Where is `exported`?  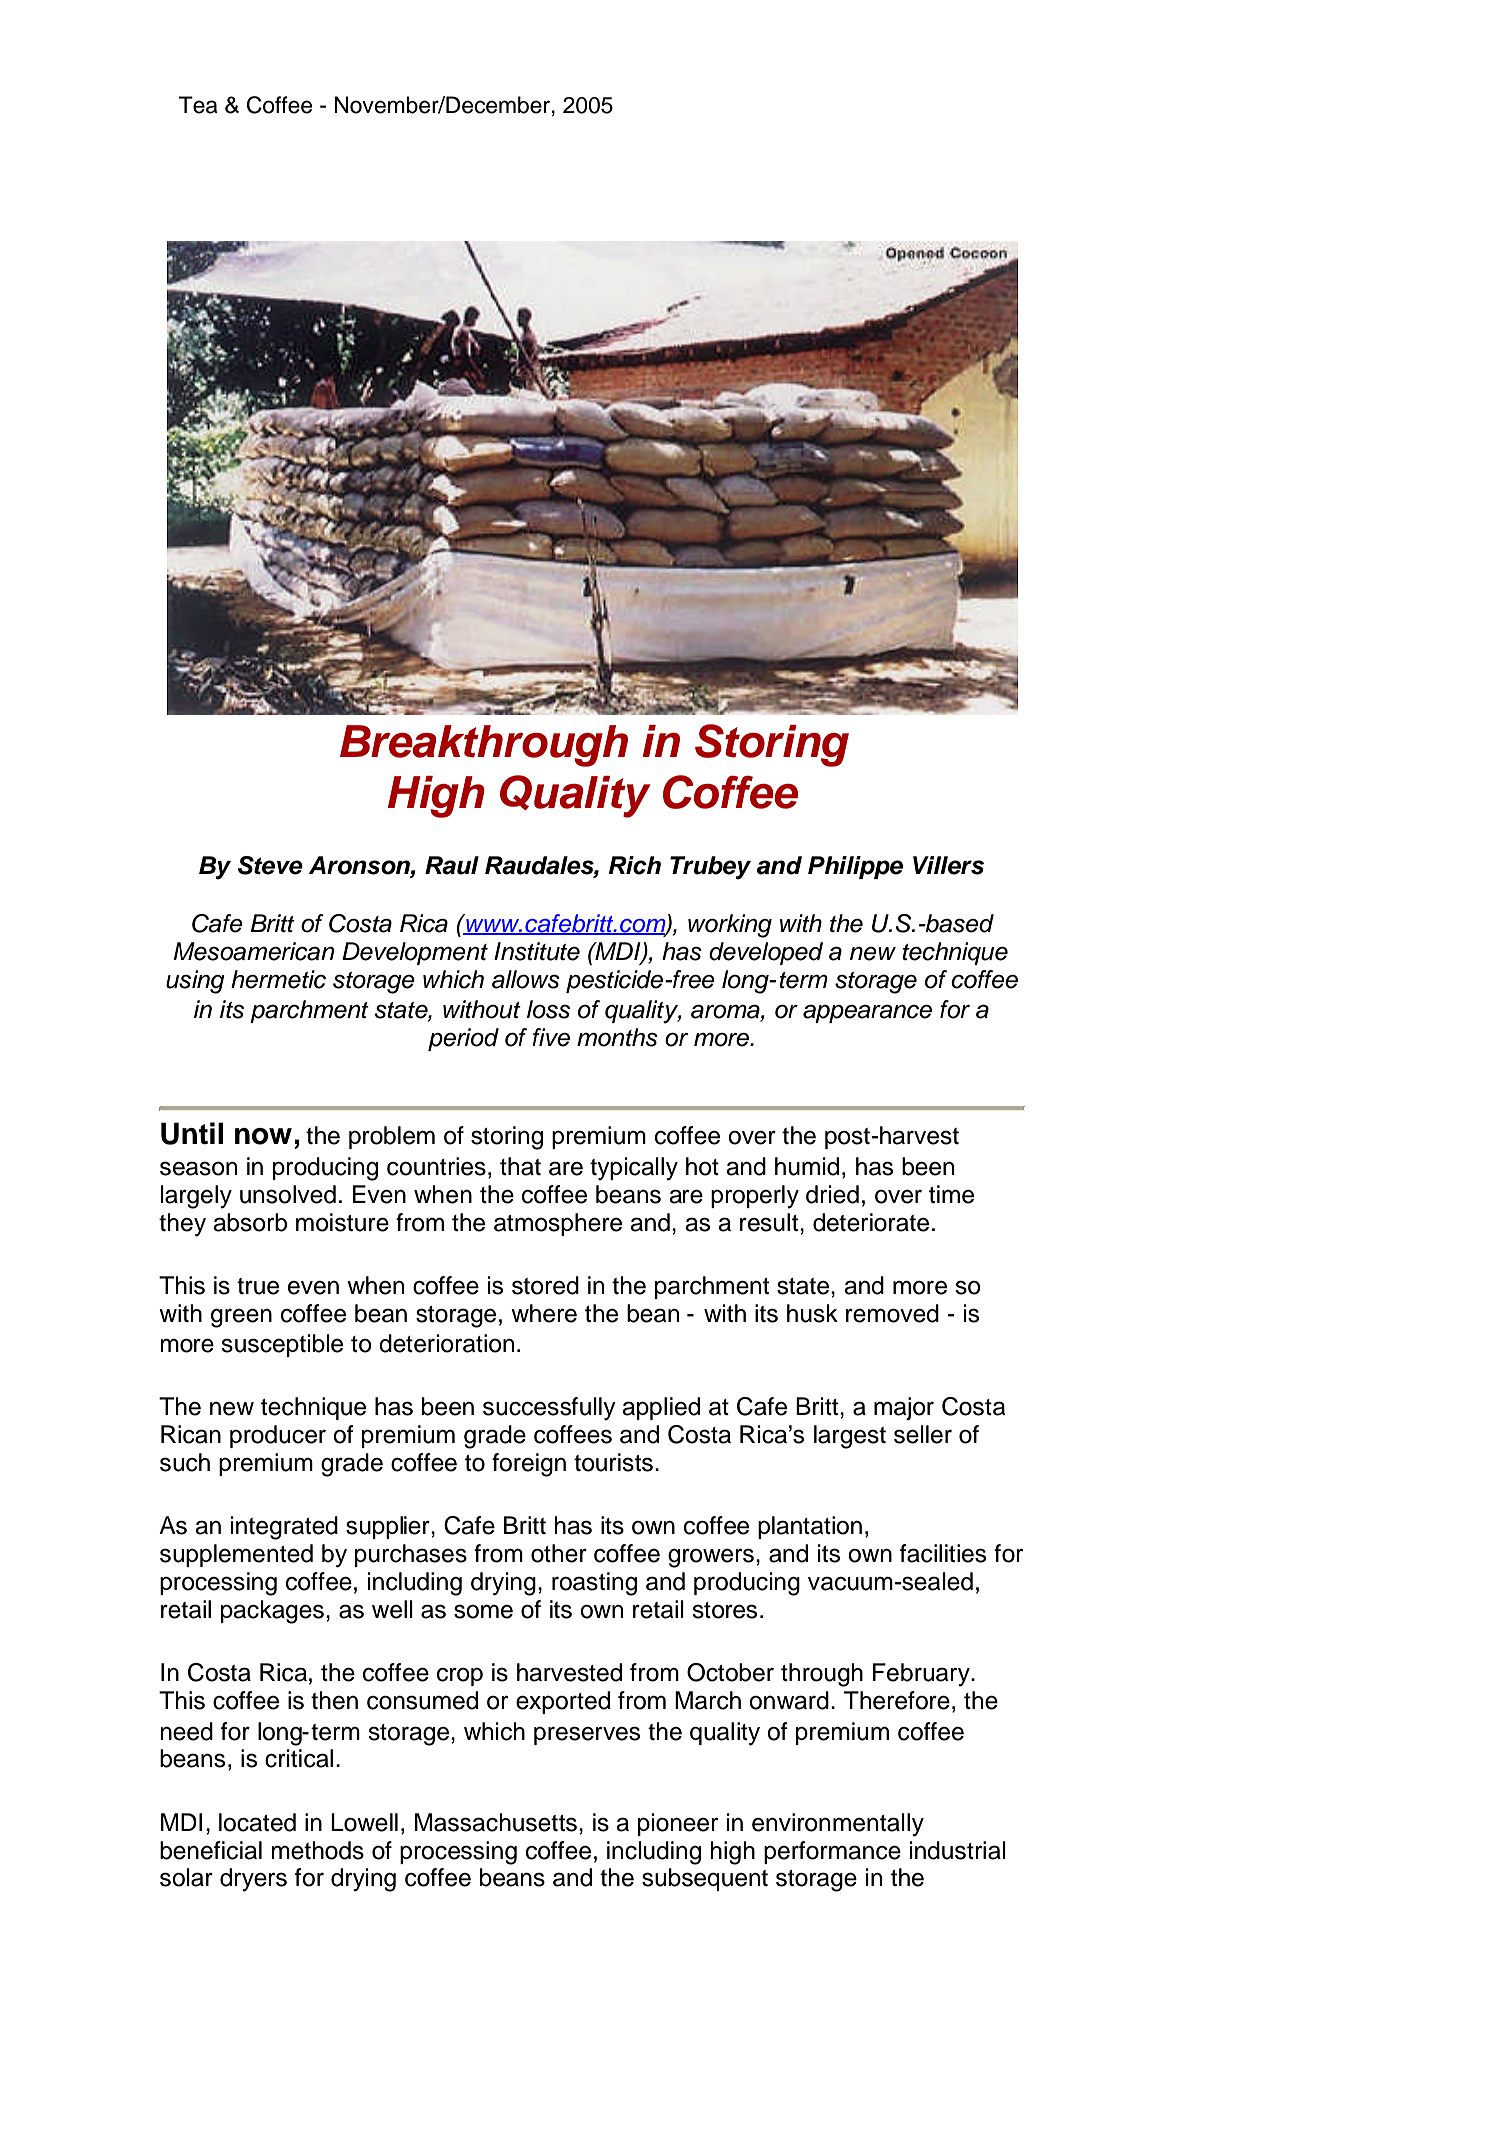 exported is located at coordinates (563, 1702).
